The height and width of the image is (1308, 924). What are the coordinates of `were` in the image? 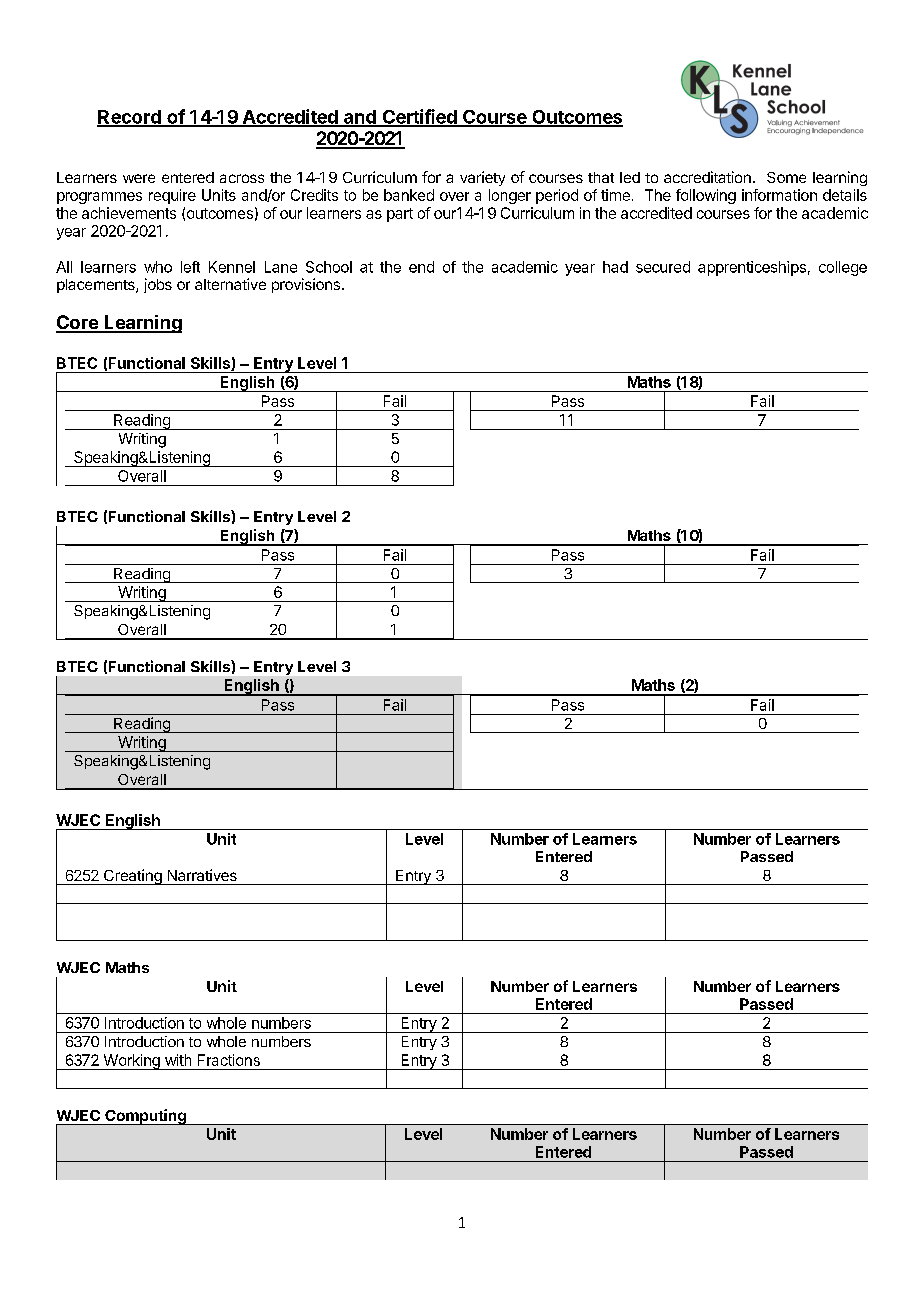 It's located at (139, 178).
